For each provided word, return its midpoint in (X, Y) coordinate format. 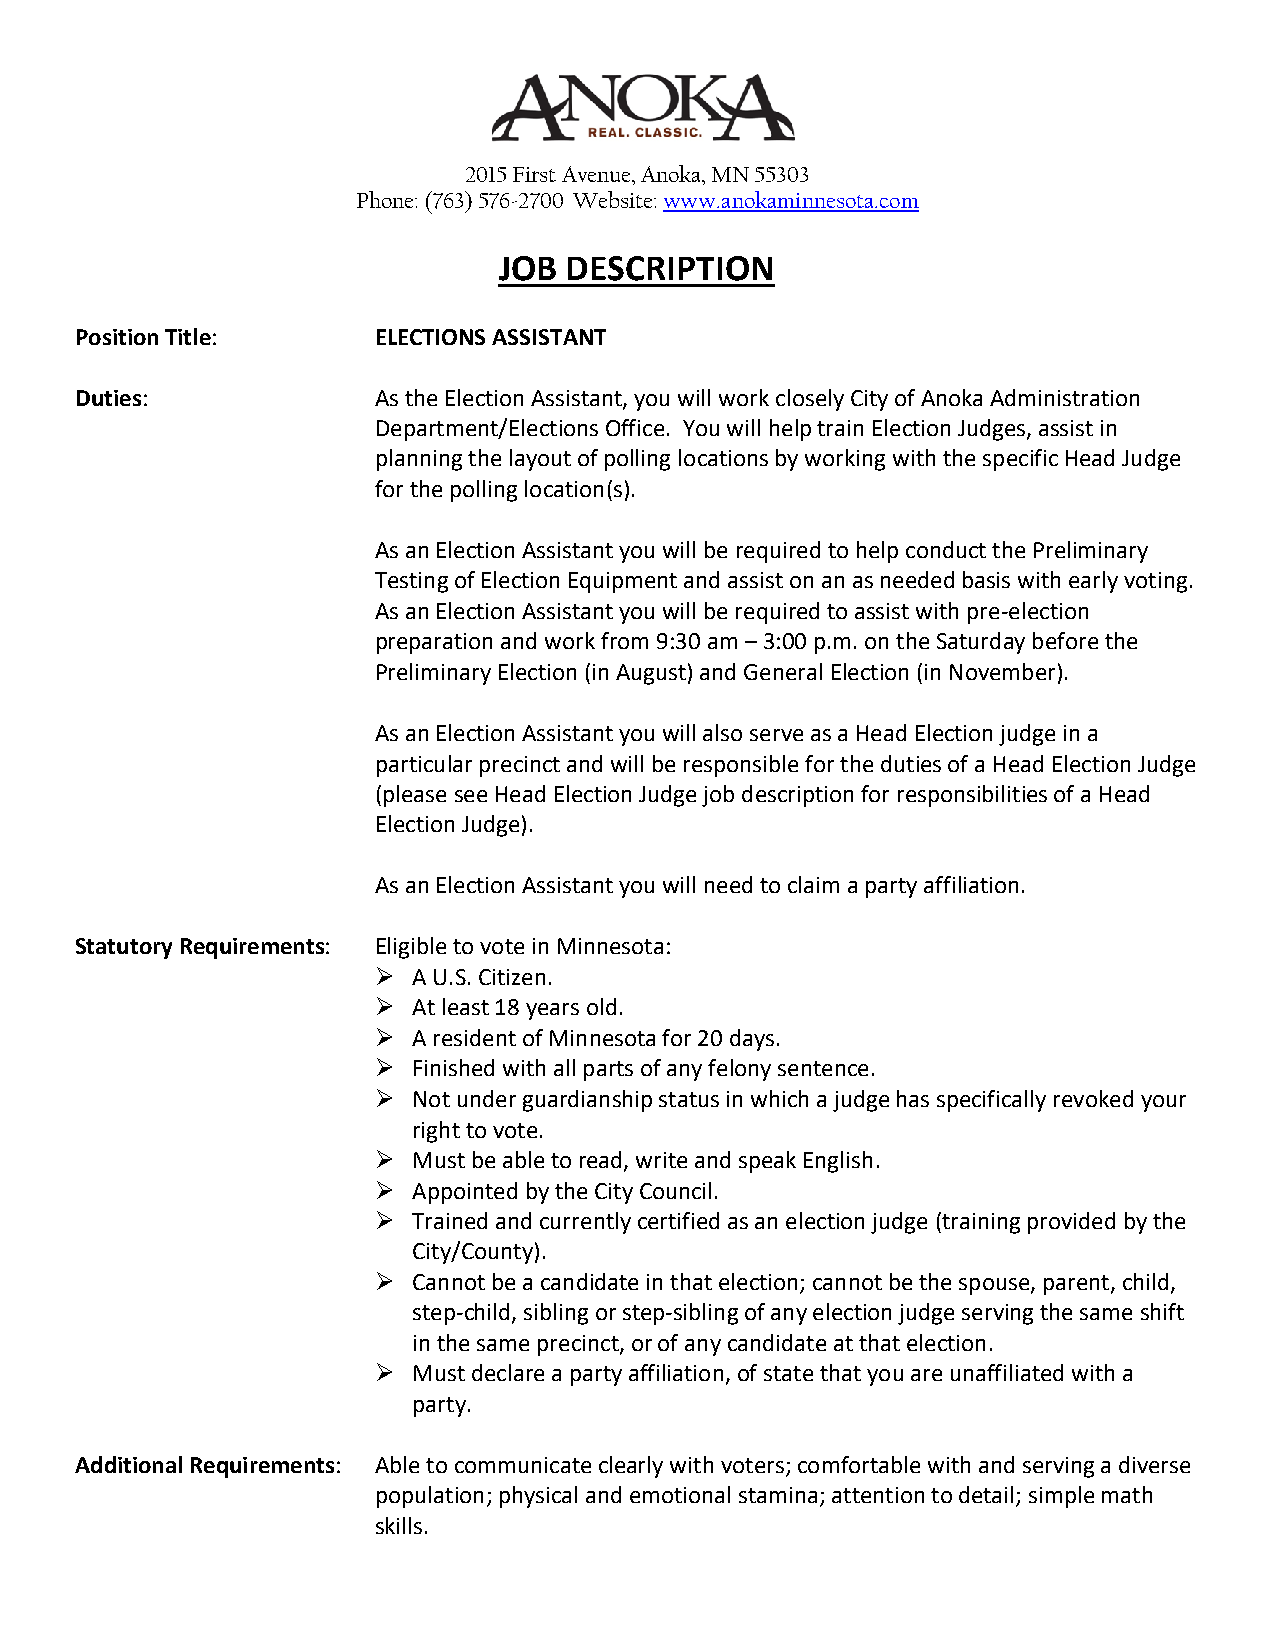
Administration (1064, 397)
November (1002, 671)
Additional (128, 1464)
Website (614, 199)
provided (1071, 1223)
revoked (1093, 1098)
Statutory (124, 948)
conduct (946, 549)
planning (419, 460)
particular (424, 766)
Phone (386, 199)
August (651, 674)
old (601, 1006)
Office (635, 427)
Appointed (464, 1193)
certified (678, 1220)
